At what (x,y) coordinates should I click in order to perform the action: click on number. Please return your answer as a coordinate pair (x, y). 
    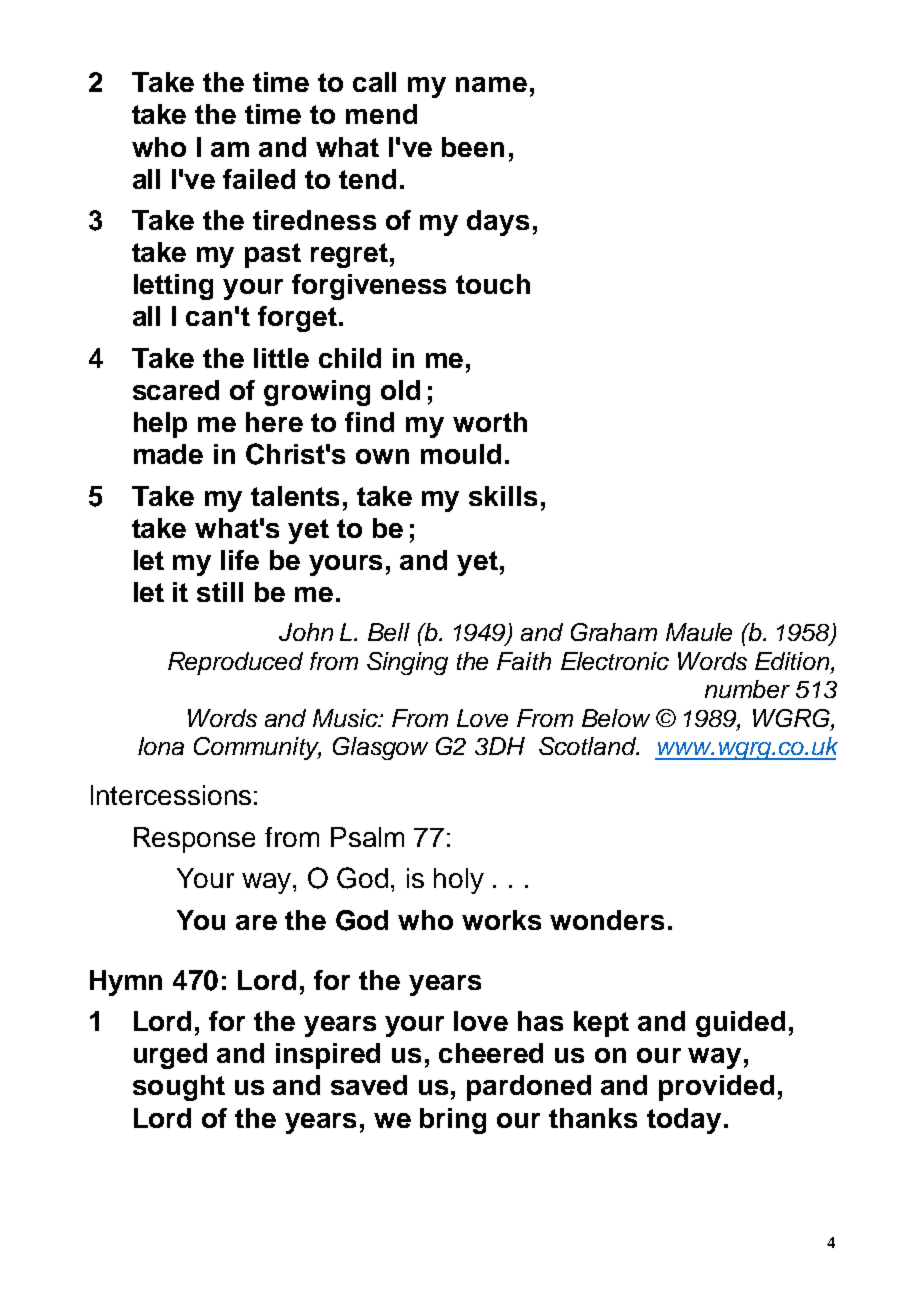
    Looking at the image, I should click on (747, 689).
